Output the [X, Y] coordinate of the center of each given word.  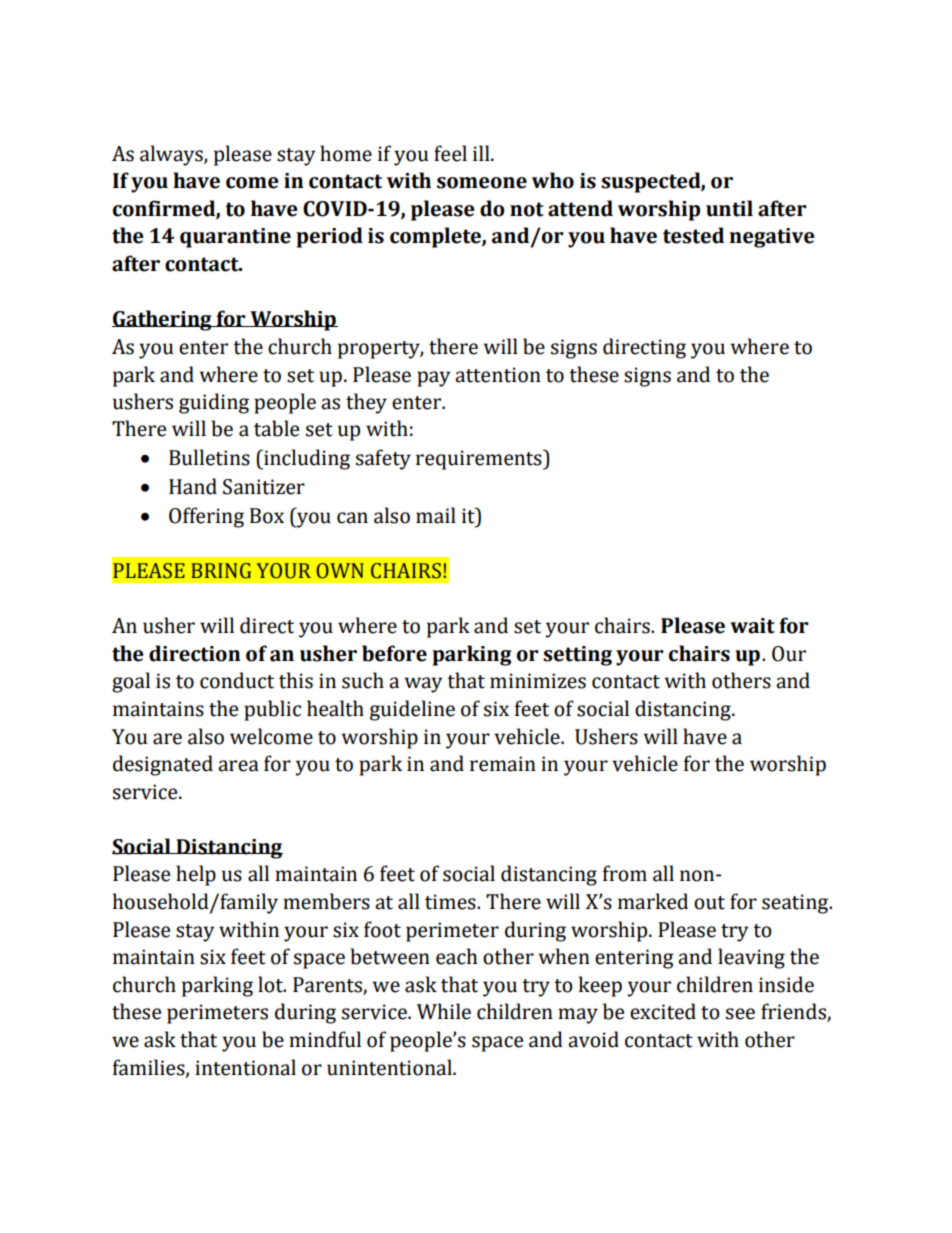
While [444, 1011]
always [172, 155]
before [394, 653]
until [729, 208]
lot [271, 984]
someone [482, 183]
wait [752, 626]
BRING [221, 571]
